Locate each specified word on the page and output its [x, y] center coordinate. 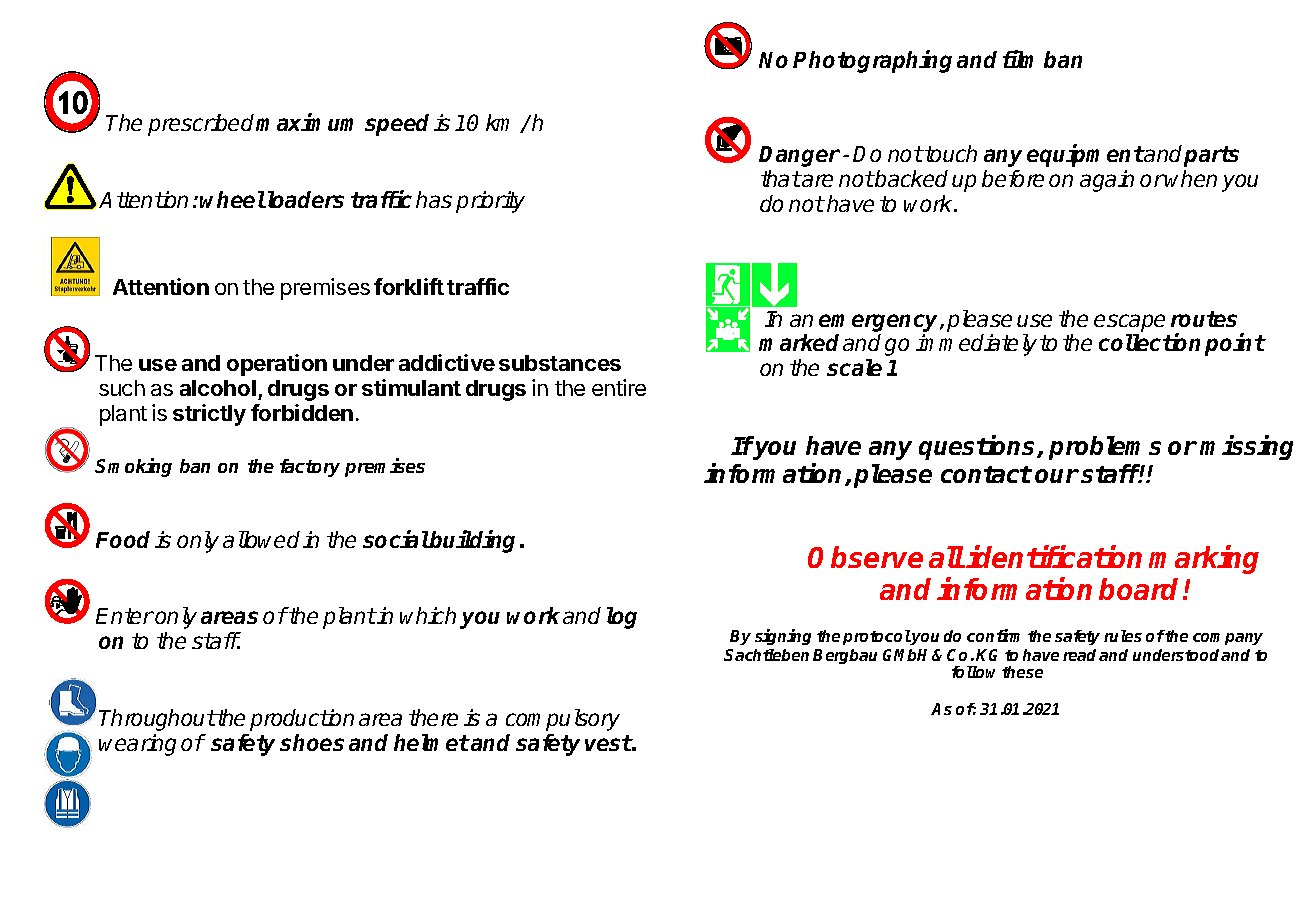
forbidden [302, 412]
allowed [261, 539]
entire [619, 387]
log [622, 618]
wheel [232, 199]
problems [1105, 448]
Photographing [872, 61]
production [302, 720]
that [781, 178]
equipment [1085, 155]
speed [397, 125]
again [1107, 181]
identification [1054, 556]
